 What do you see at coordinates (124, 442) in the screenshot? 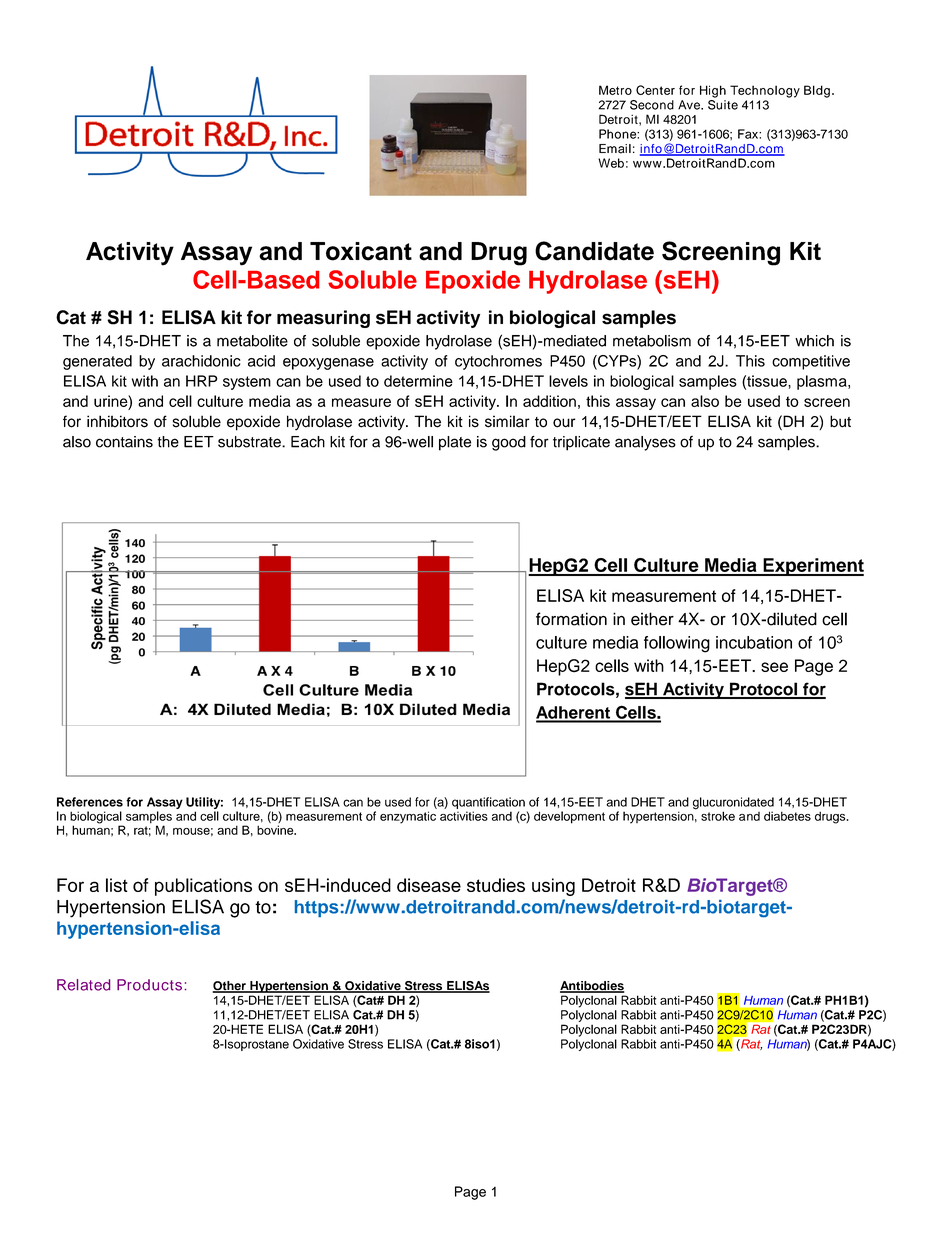
I see `contains` at bounding box center [124, 442].
